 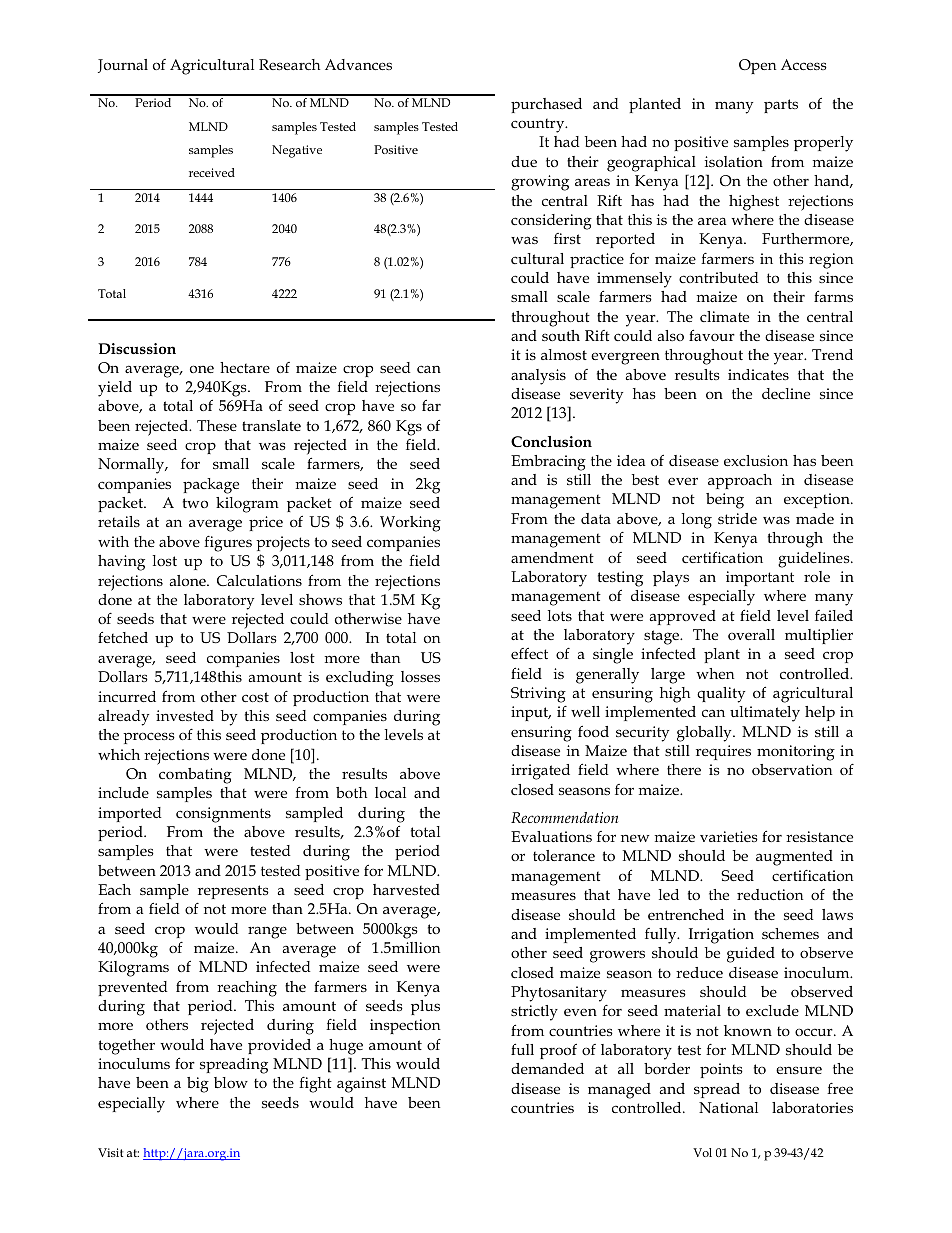 I want to click on demanded, so click(x=547, y=1068).
